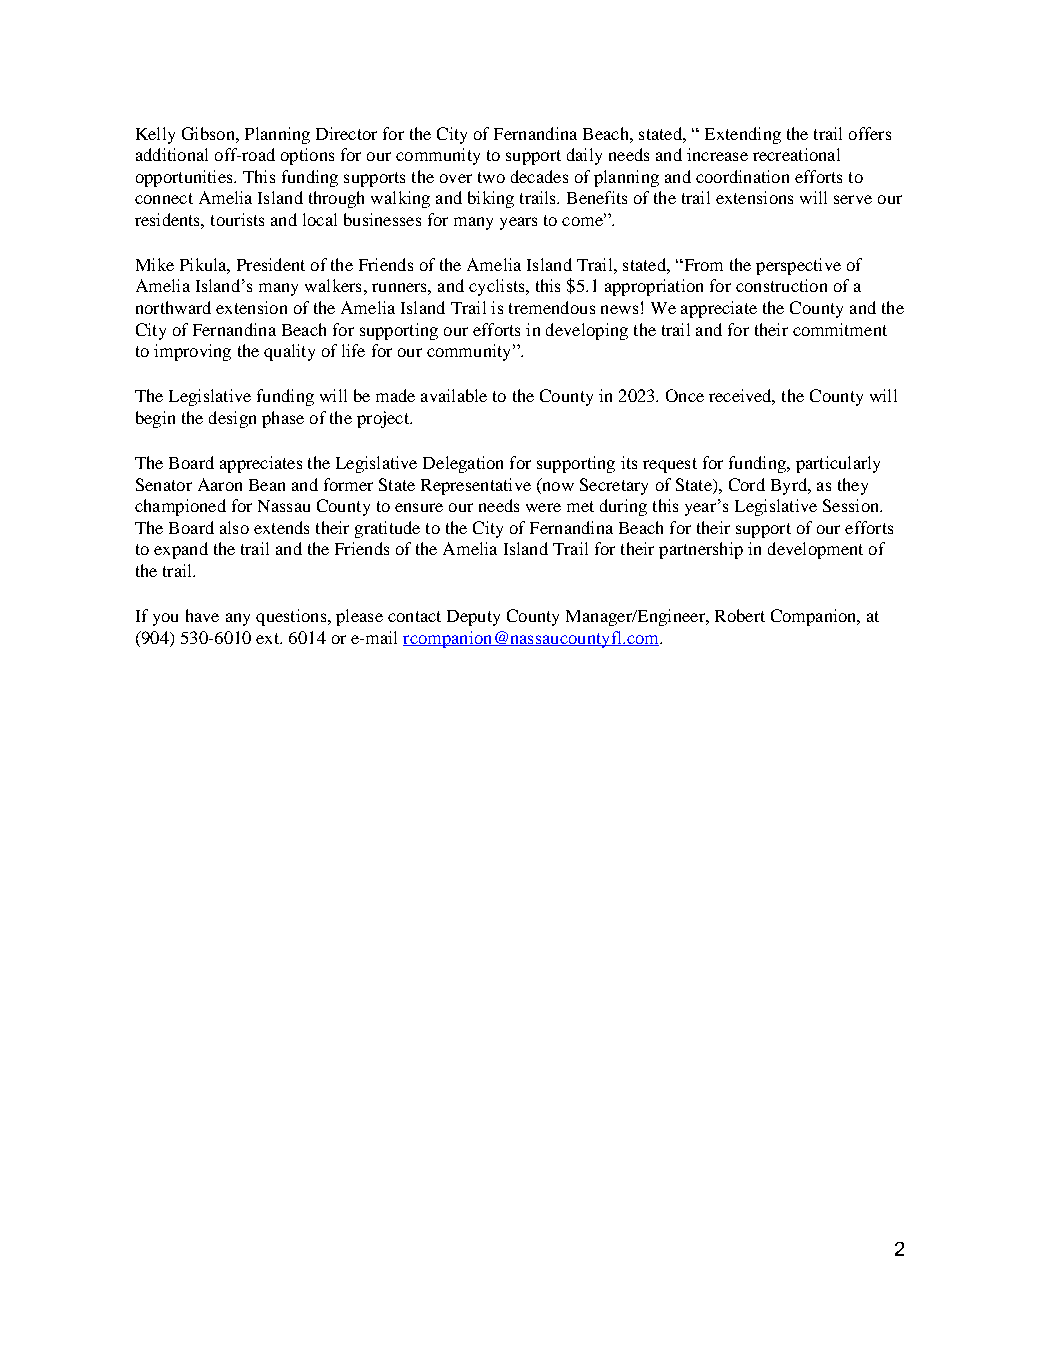 The width and height of the image is (1040, 1346). What do you see at coordinates (584, 156) in the image?
I see `daily` at bounding box center [584, 156].
